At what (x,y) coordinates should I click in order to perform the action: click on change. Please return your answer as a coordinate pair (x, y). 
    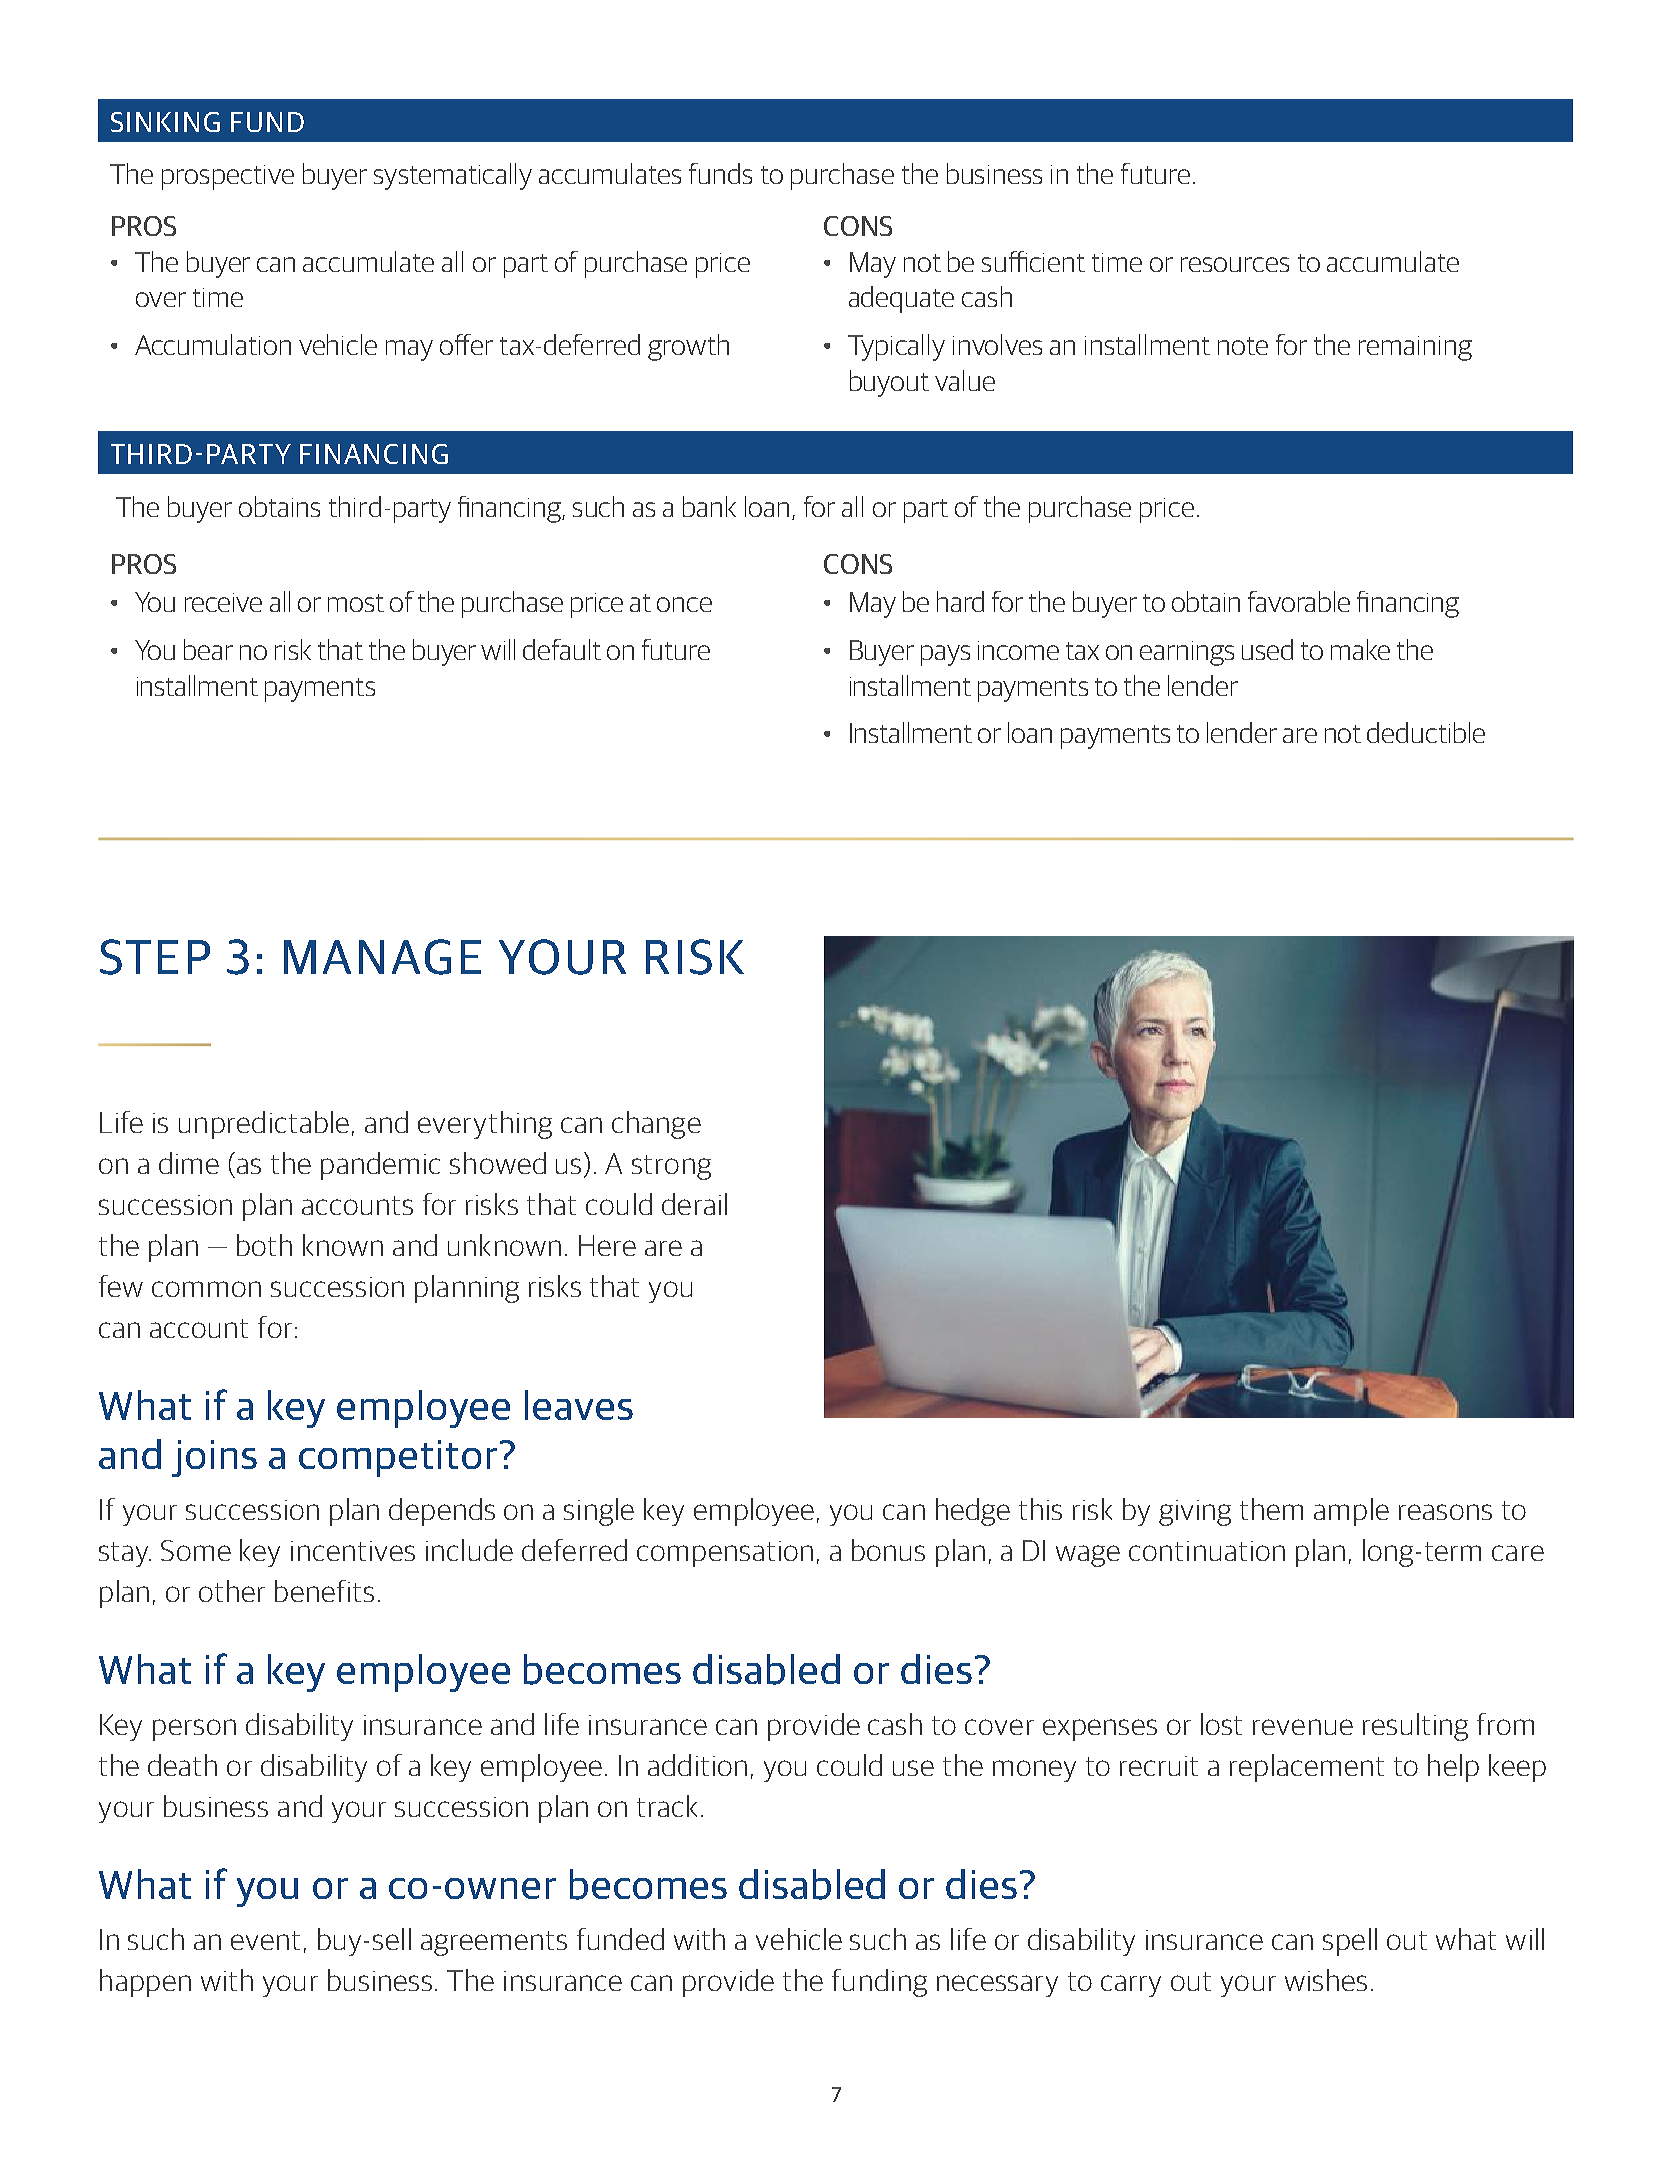
    Looking at the image, I should click on (656, 1125).
